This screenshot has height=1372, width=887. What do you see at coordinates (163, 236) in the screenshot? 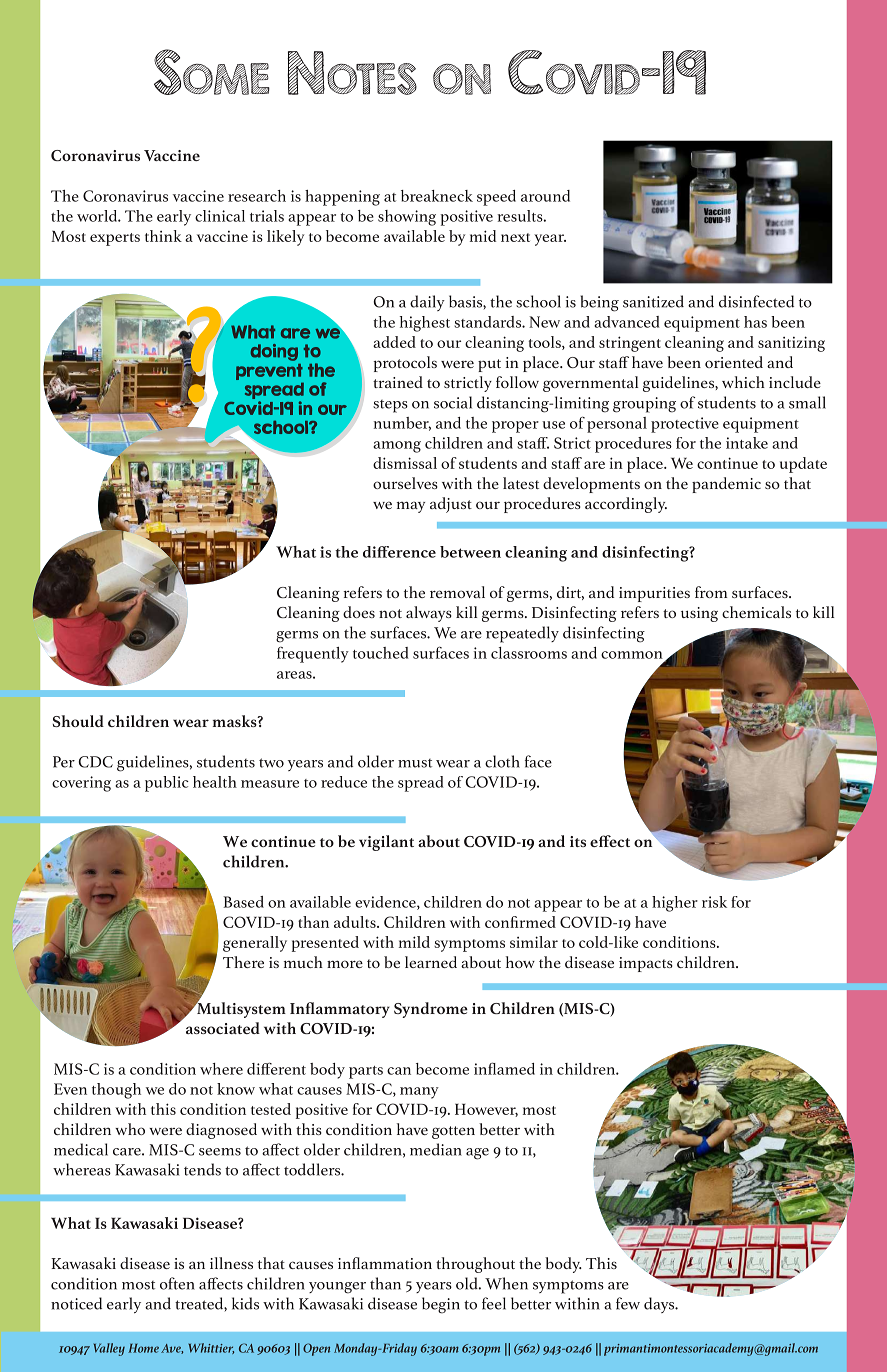
I see `think` at bounding box center [163, 236].
